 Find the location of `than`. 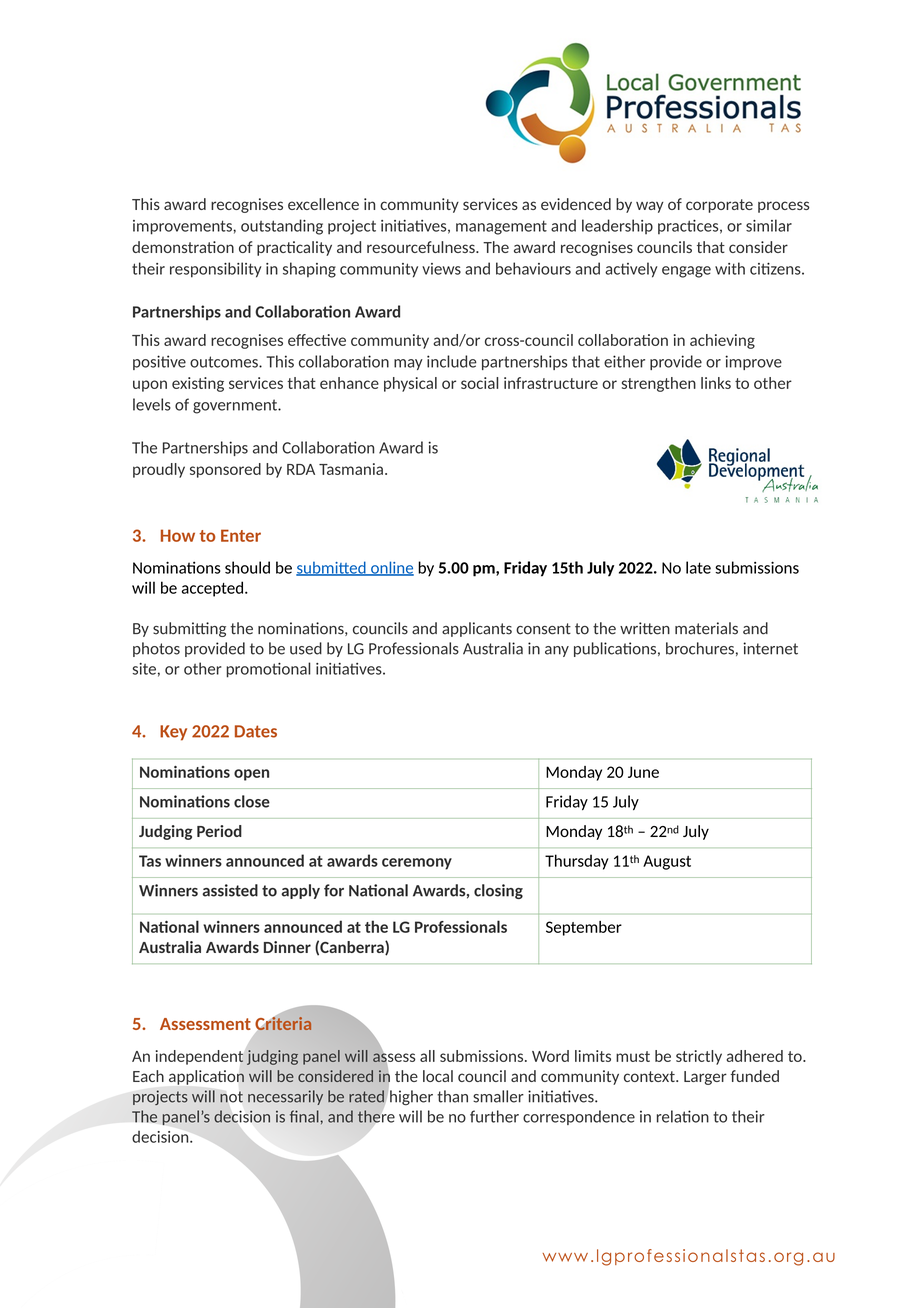

than is located at coordinates (452, 1096).
